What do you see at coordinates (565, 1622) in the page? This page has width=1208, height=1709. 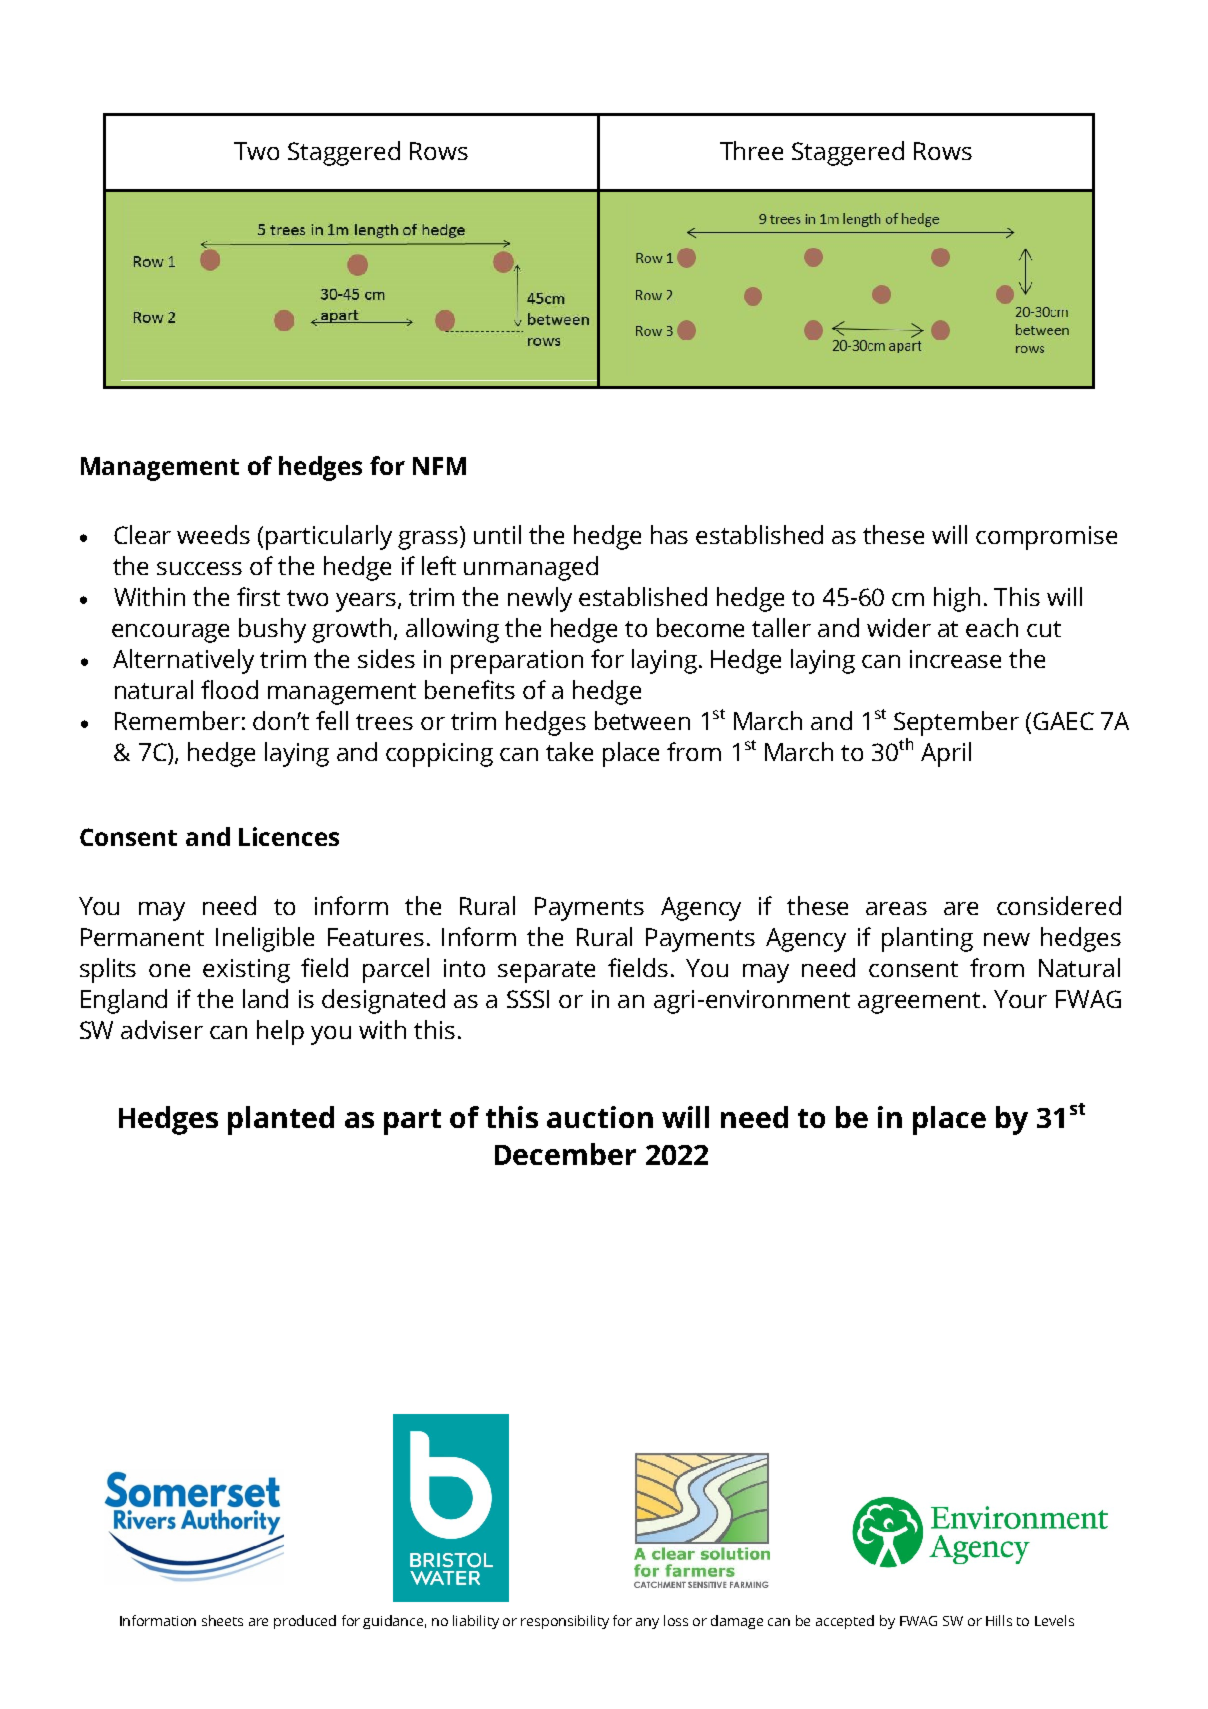 I see `responsibility` at bounding box center [565, 1622].
